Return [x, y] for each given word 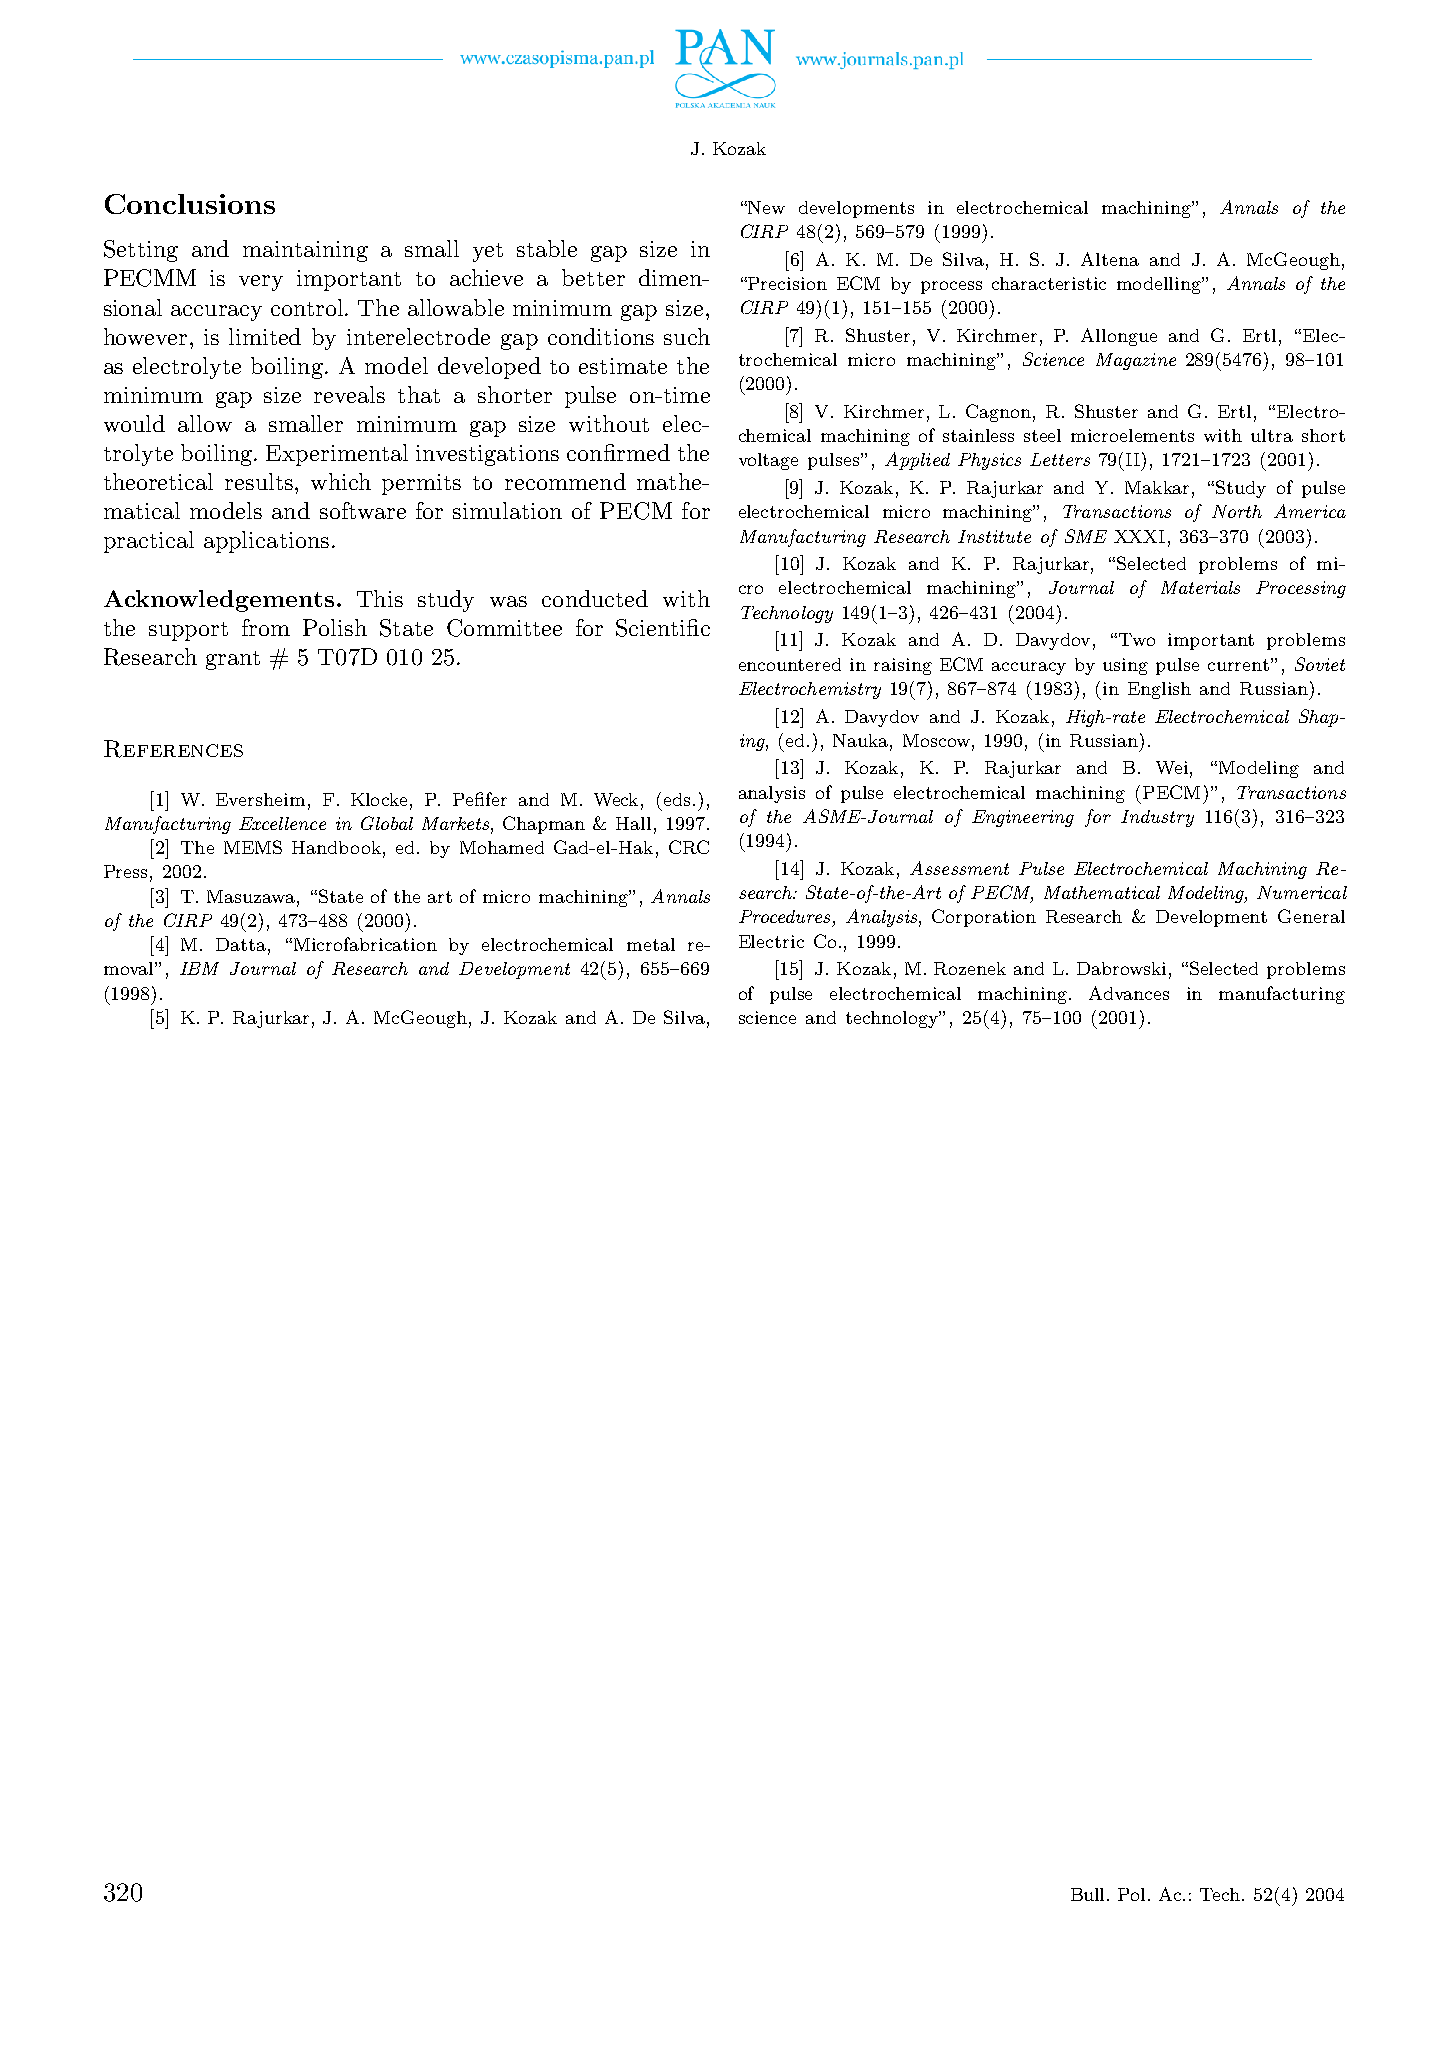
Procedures [784, 916]
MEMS [253, 847]
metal [651, 944]
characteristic [1049, 283]
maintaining [305, 251]
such [687, 336]
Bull [1089, 1894]
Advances [1129, 993]
